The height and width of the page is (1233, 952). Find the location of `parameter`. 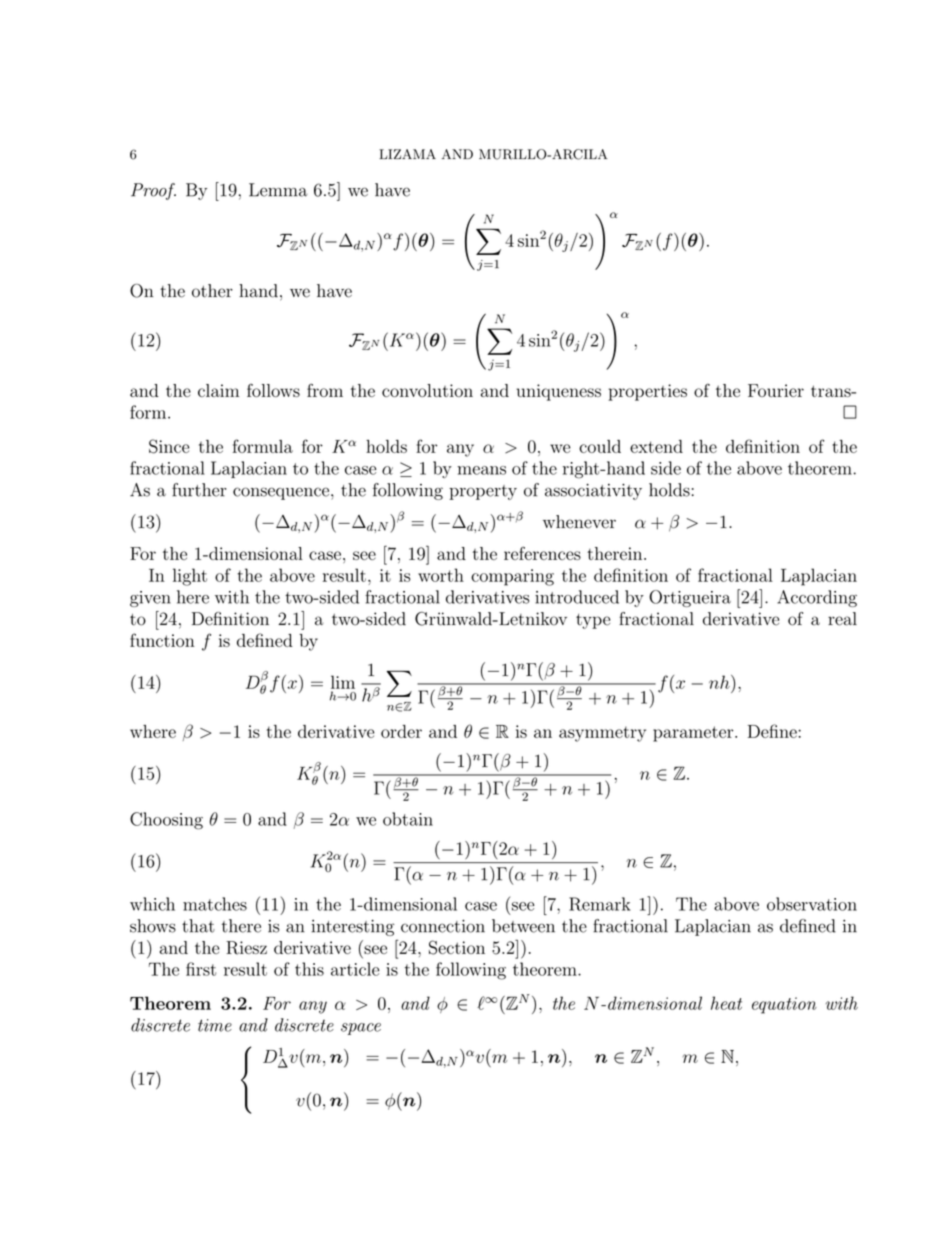

parameter is located at coordinates (694, 734).
